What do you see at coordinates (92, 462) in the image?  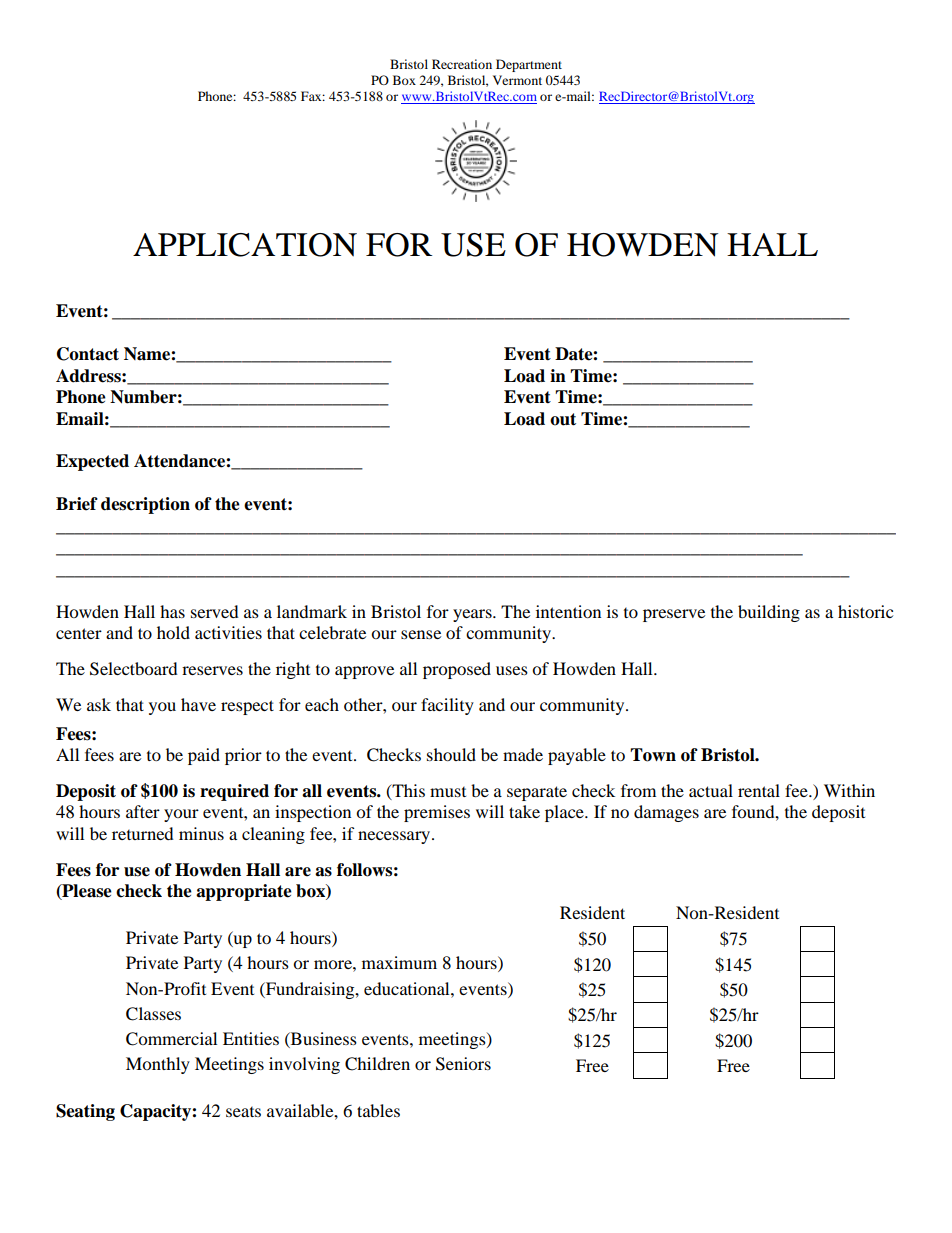 I see `Expected` at bounding box center [92, 462].
